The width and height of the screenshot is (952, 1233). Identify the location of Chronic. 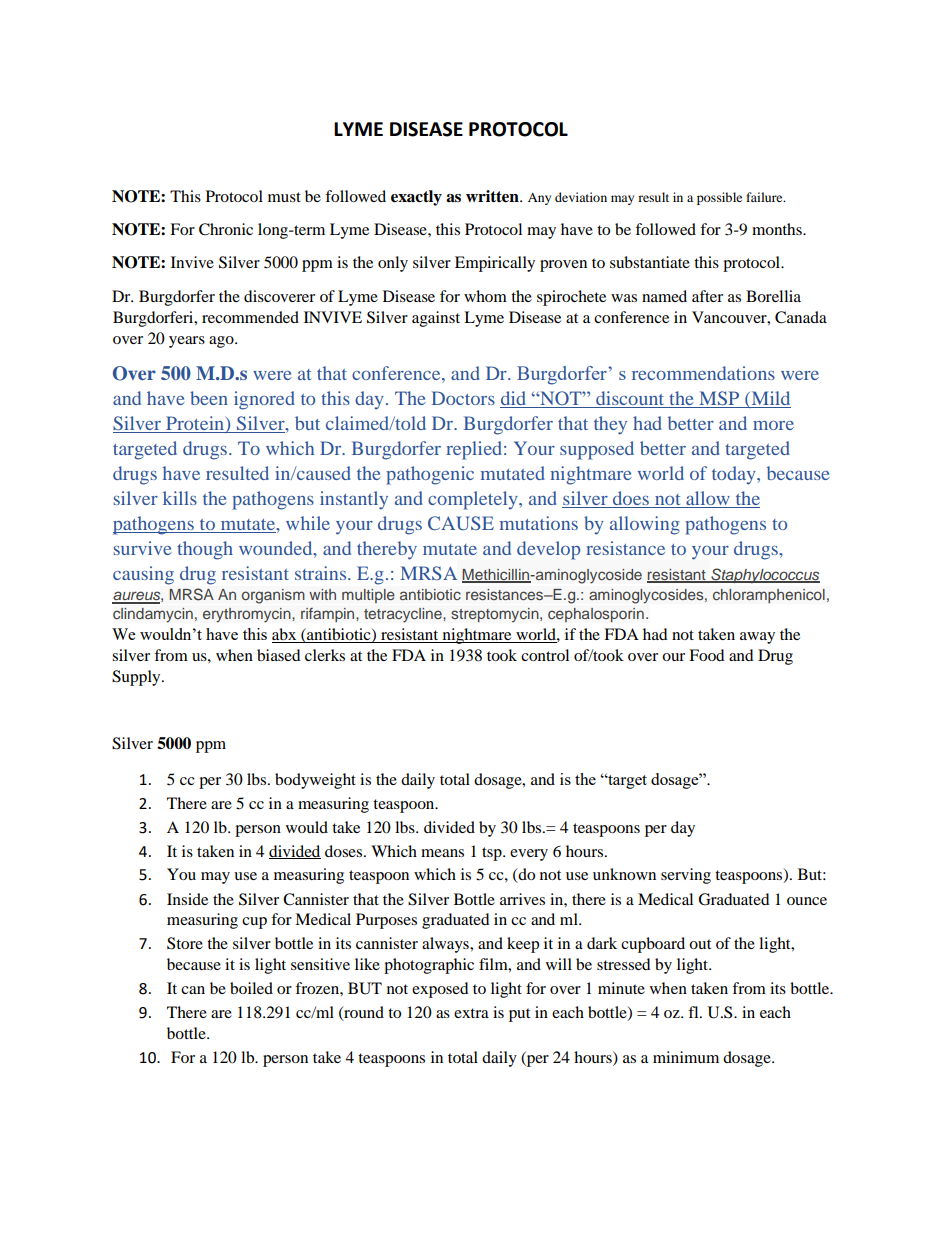
(226, 229).
